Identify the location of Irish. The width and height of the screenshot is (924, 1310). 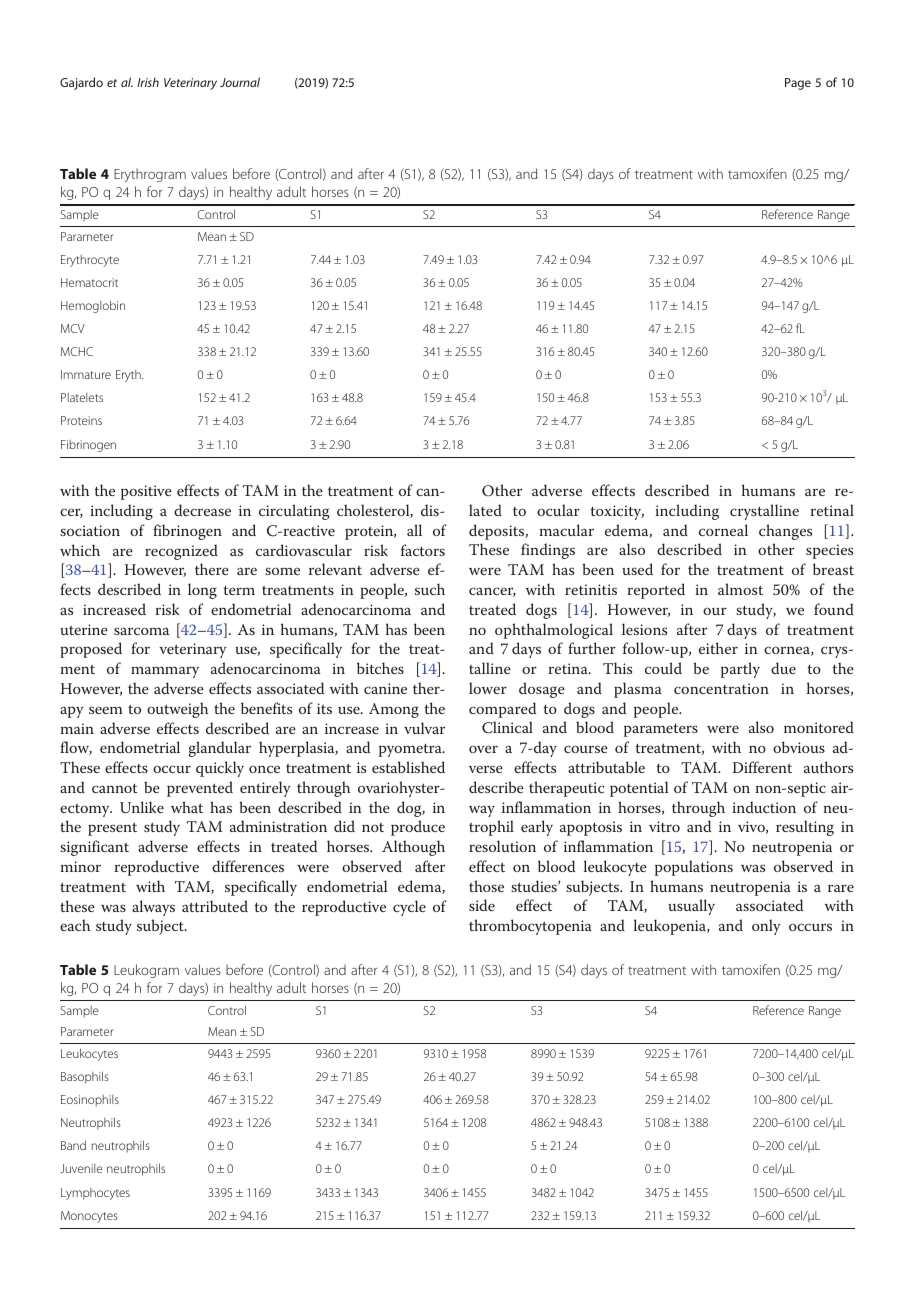
(148, 82).
